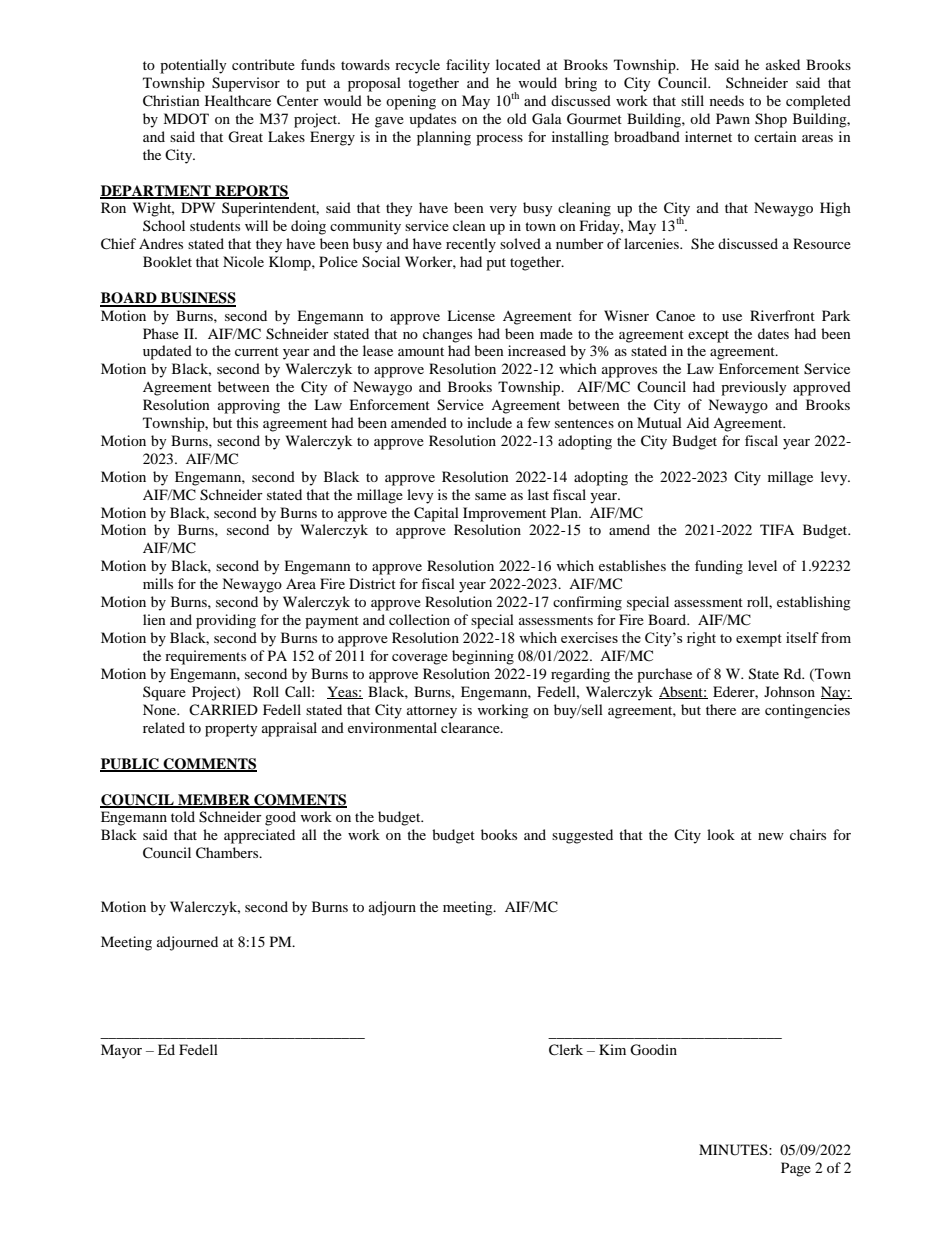 The height and width of the document is (1233, 952). What do you see at coordinates (566, 1050) in the document?
I see `Clerk` at bounding box center [566, 1050].
